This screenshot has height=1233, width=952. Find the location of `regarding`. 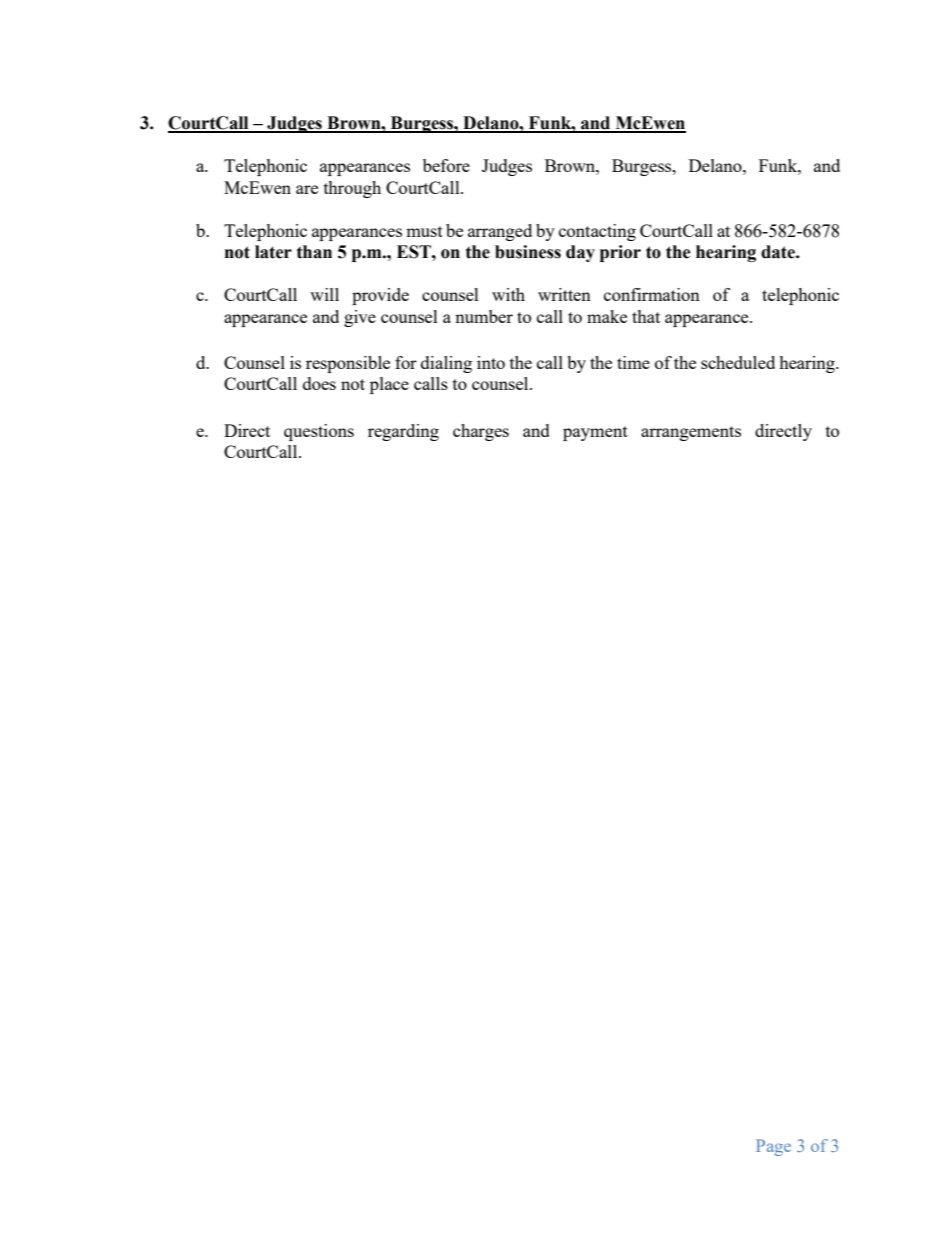

regarding is located at coordinates (403, 432).
